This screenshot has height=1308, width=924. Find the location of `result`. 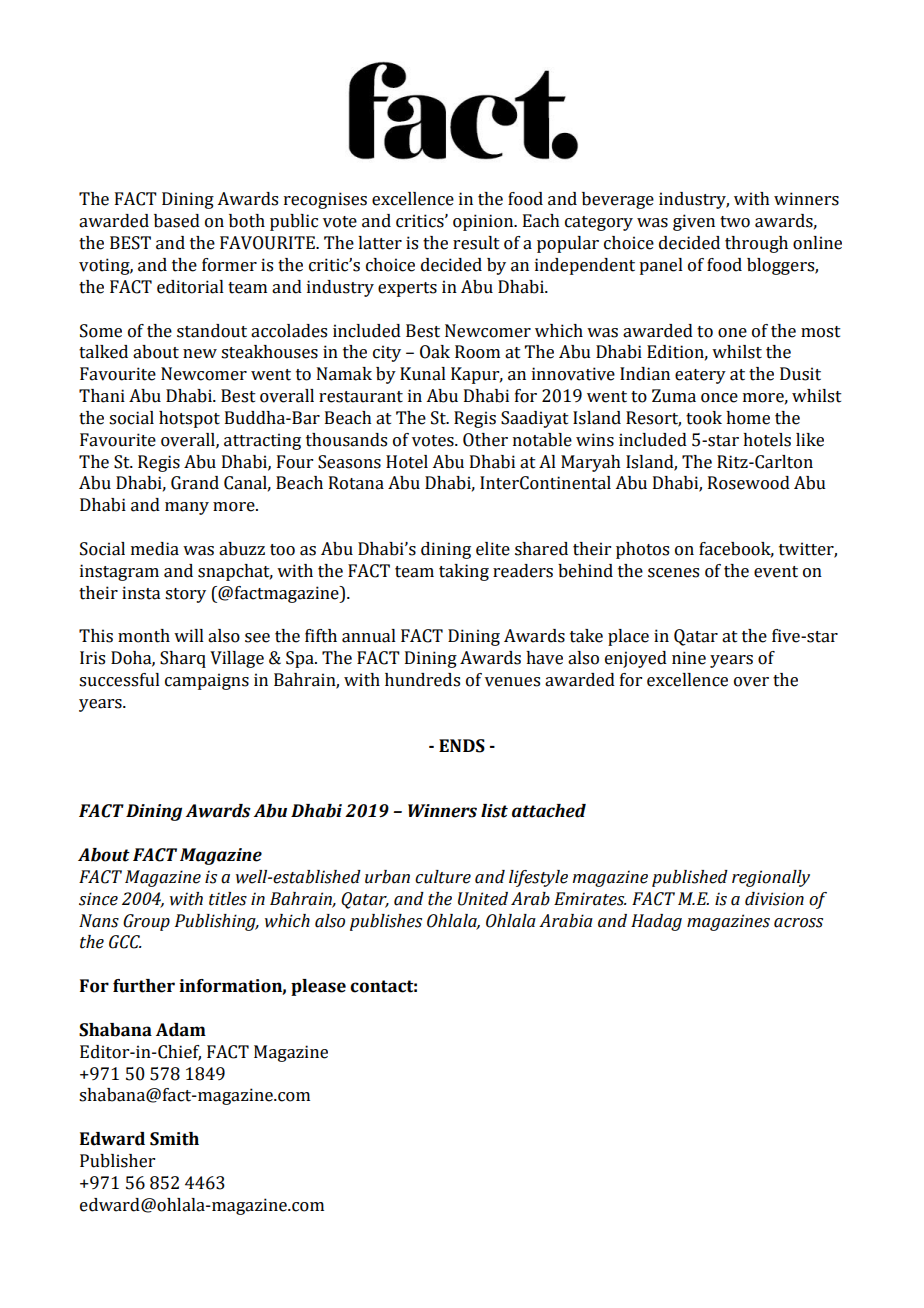

result is located at coordinates (476, 243).
